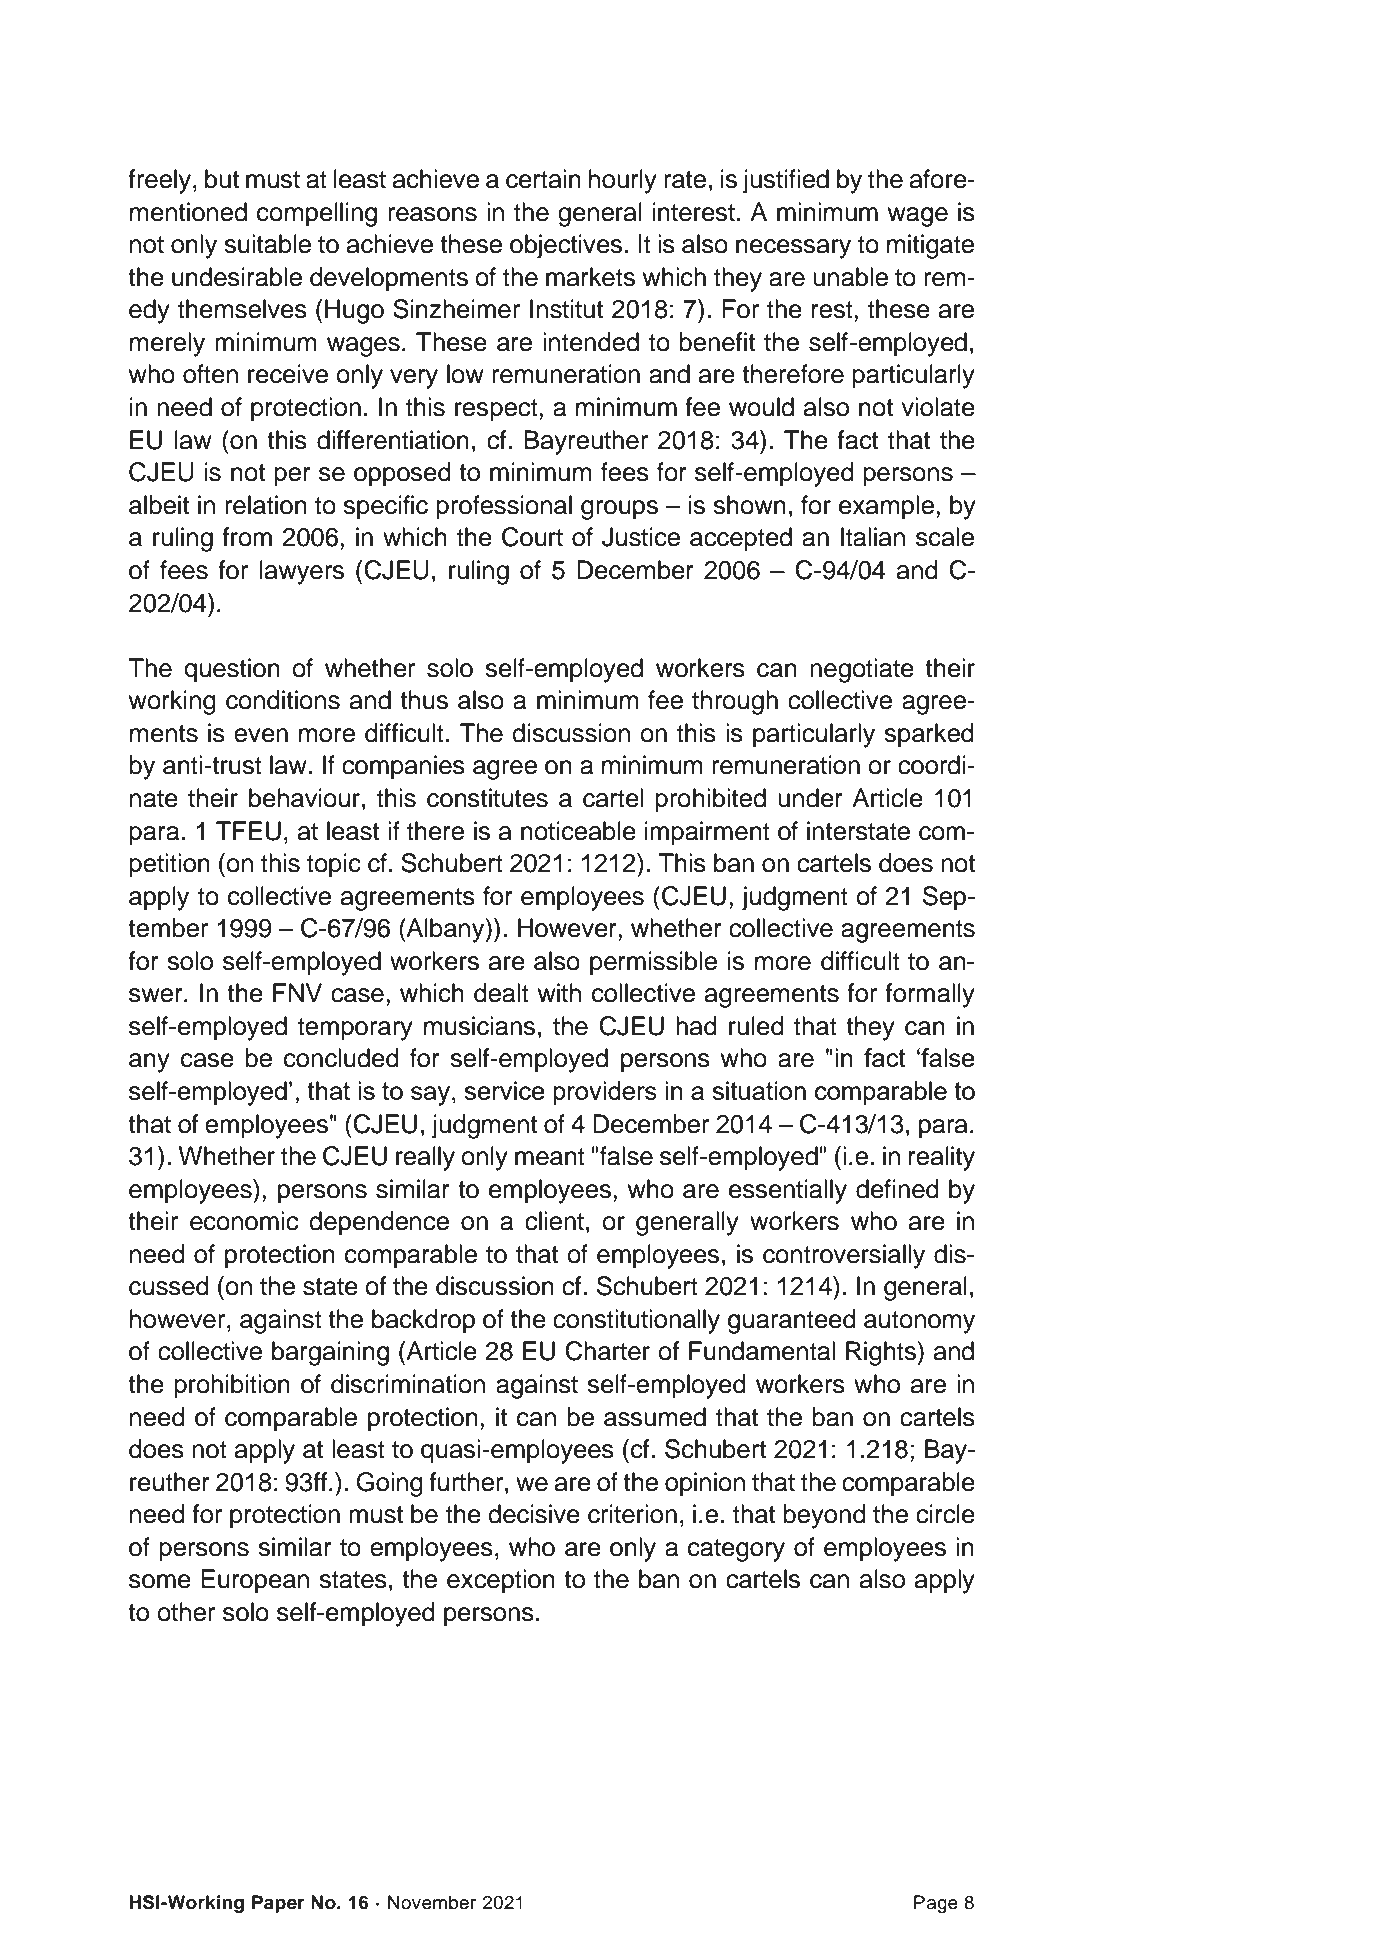 This screenshot has height=1958, width=1384. What do you see at coordinates (936, 1904) in the screenshot?
I see `Page` at bounding box center [936, 1904].
